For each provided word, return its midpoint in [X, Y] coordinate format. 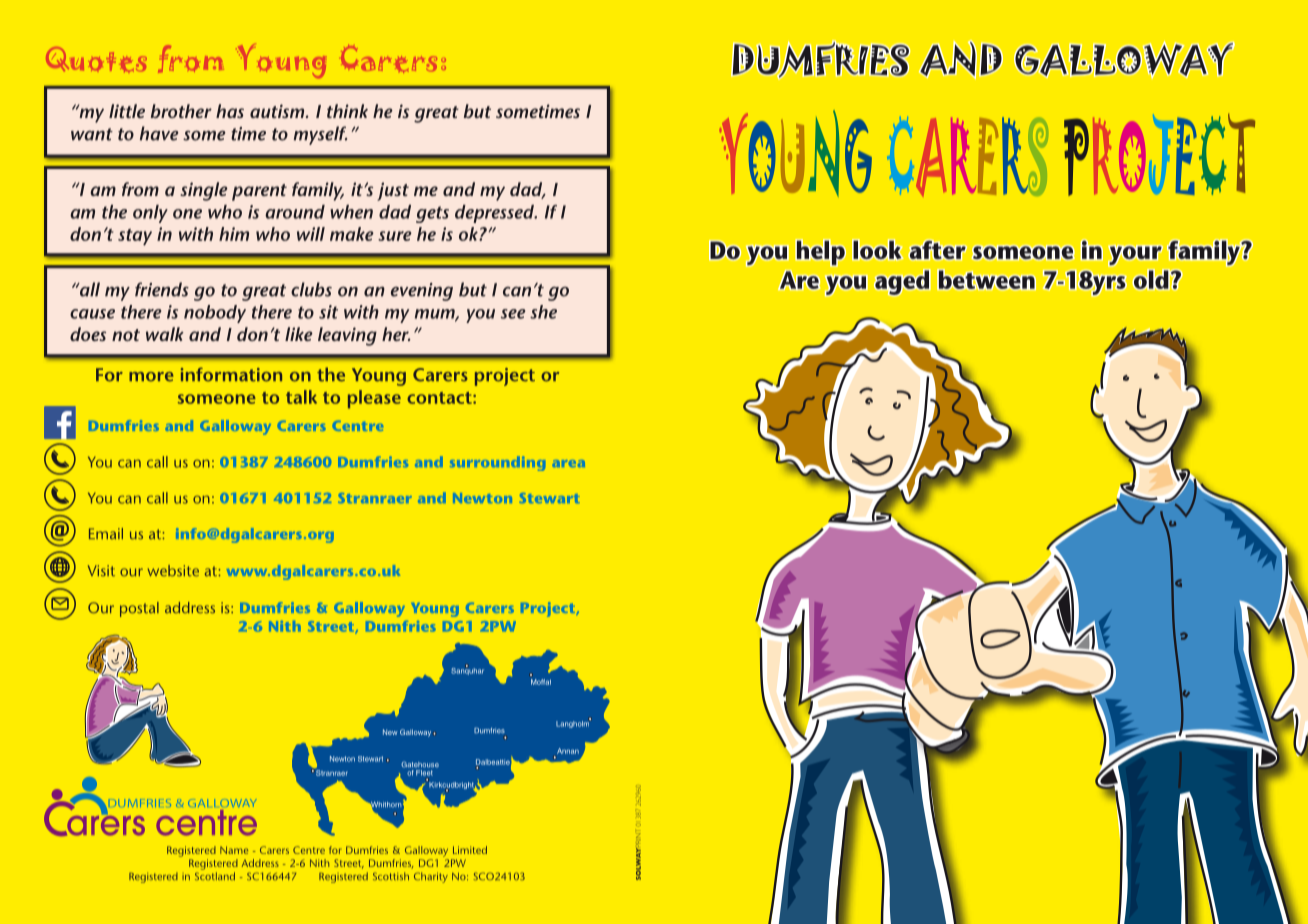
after [937, 250]
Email [106, 533]
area [568, 463]
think [347, 111]
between [986, 280]
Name [234, 850]
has [230, 111]
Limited [470, 850]
